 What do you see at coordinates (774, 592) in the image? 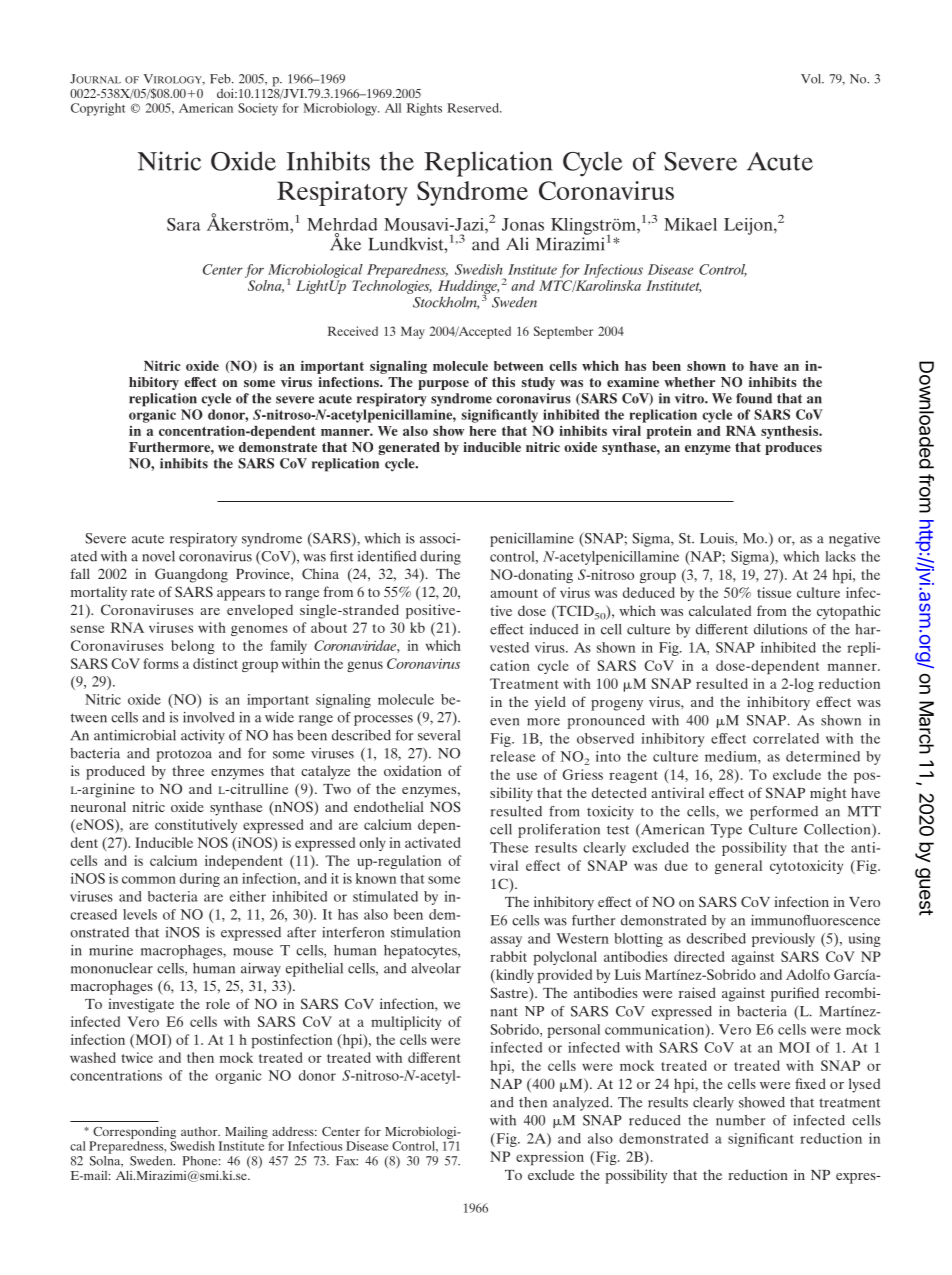
I see `tissue` at bounding box center [774, 592].
